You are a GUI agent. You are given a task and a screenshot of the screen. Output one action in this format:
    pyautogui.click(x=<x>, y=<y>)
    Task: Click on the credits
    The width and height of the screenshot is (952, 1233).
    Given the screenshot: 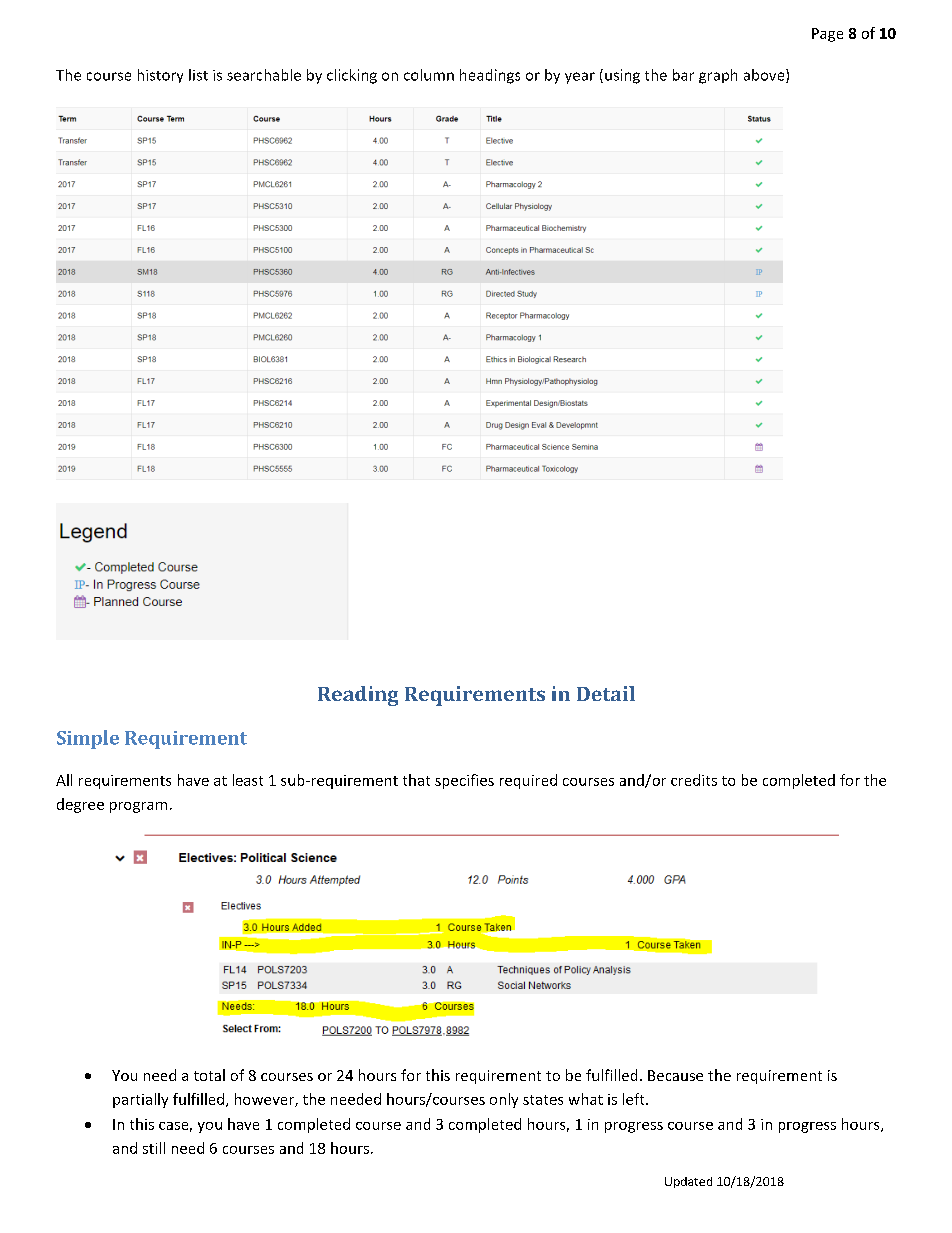 What is the action you would take?
    pyautogui.click(x=694, y=780)
